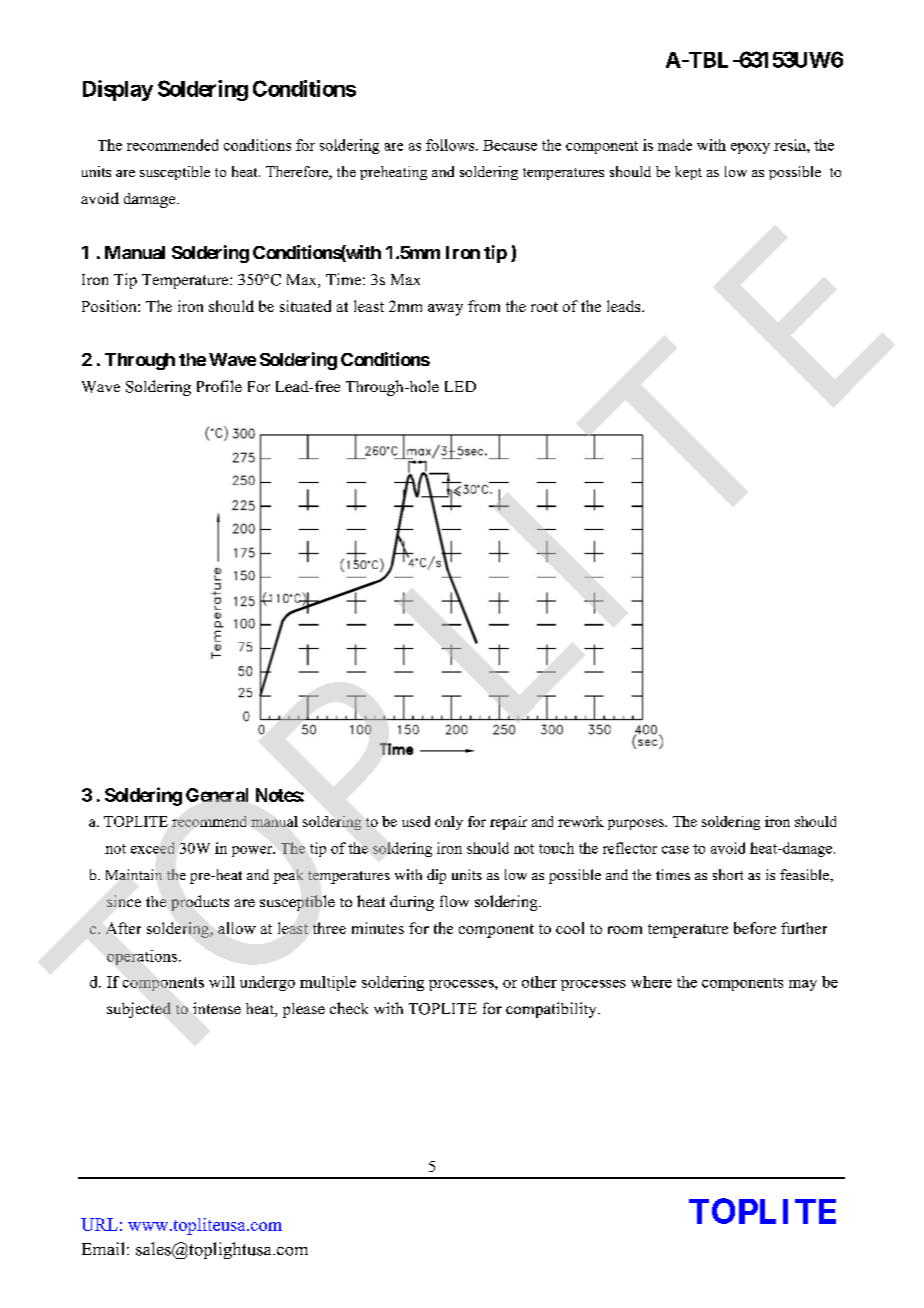 This screenshot has height=1308, width=924. I want to click on before, so click(755, 928).
